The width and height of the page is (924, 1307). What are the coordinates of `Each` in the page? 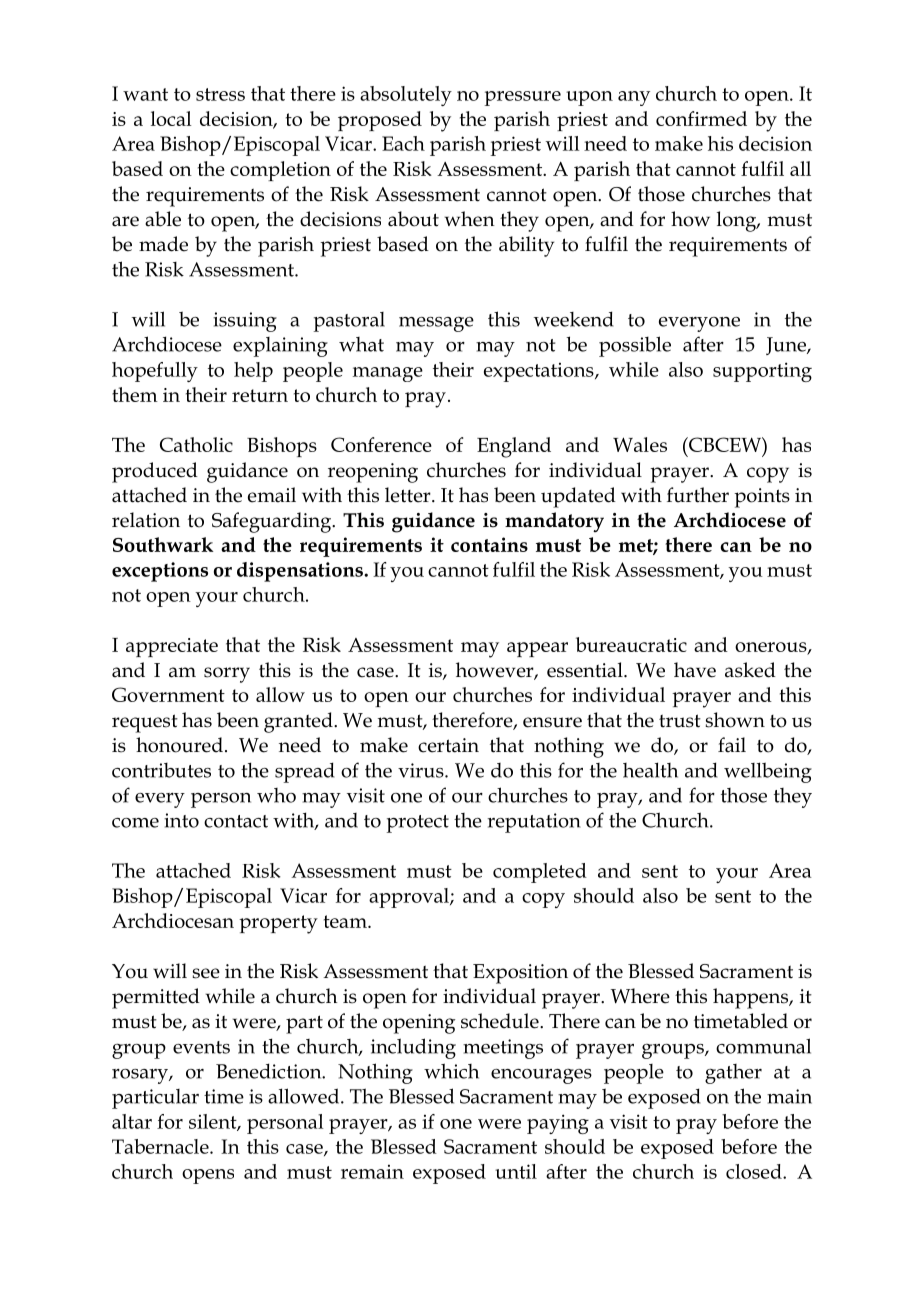 It's located at (403, 143).
